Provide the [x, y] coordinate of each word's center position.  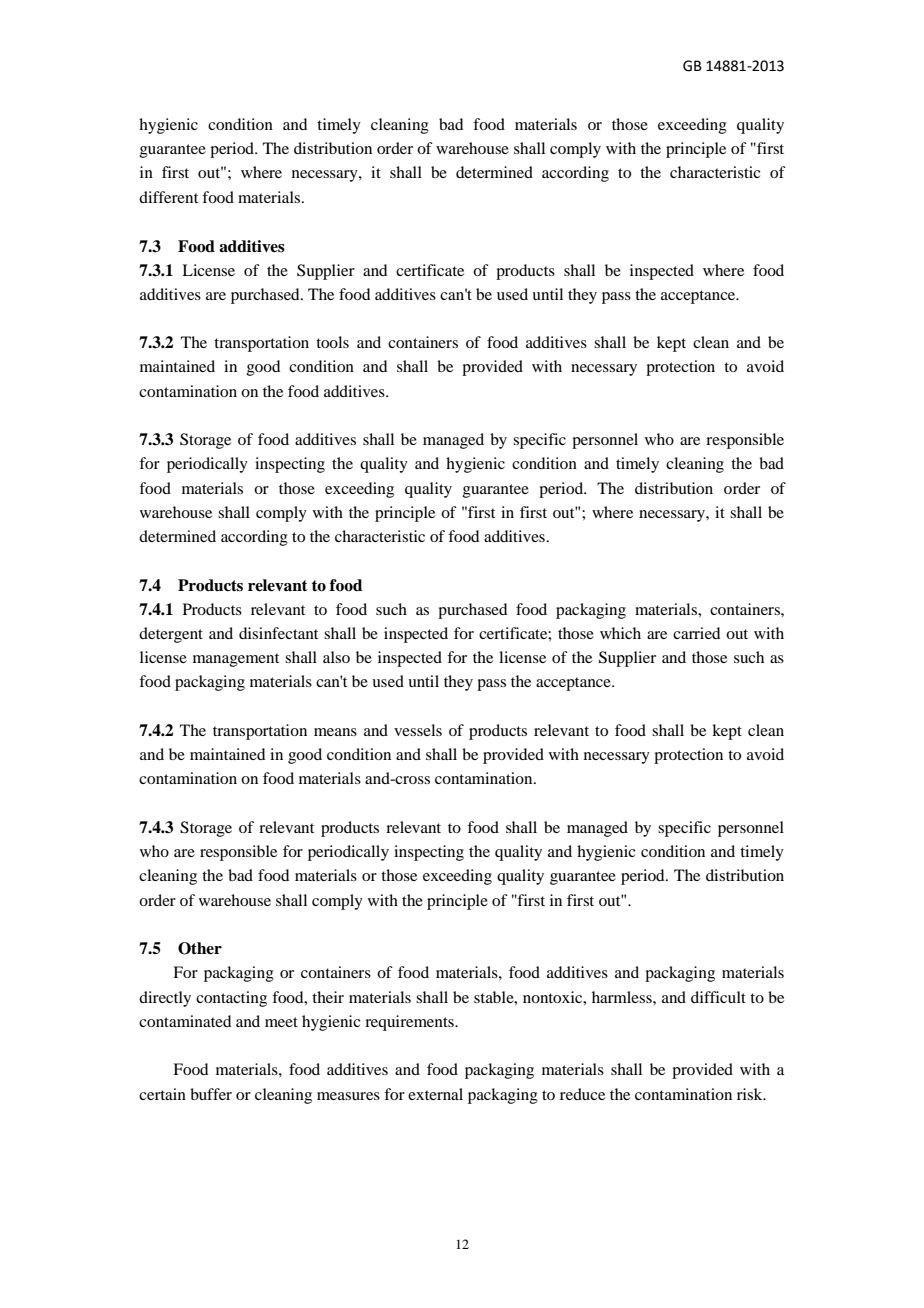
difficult [718, 997]
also [336, 657]
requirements [410, 1023]
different [168, 197]
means [335, 732]
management [236, 660]
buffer [211, 1094]
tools [332, 342]
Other [200, 948]
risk [751, 1094]
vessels [418, 730]
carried [696, 633]
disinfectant [278, 633]
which [620, 633]
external [435, 1094]
